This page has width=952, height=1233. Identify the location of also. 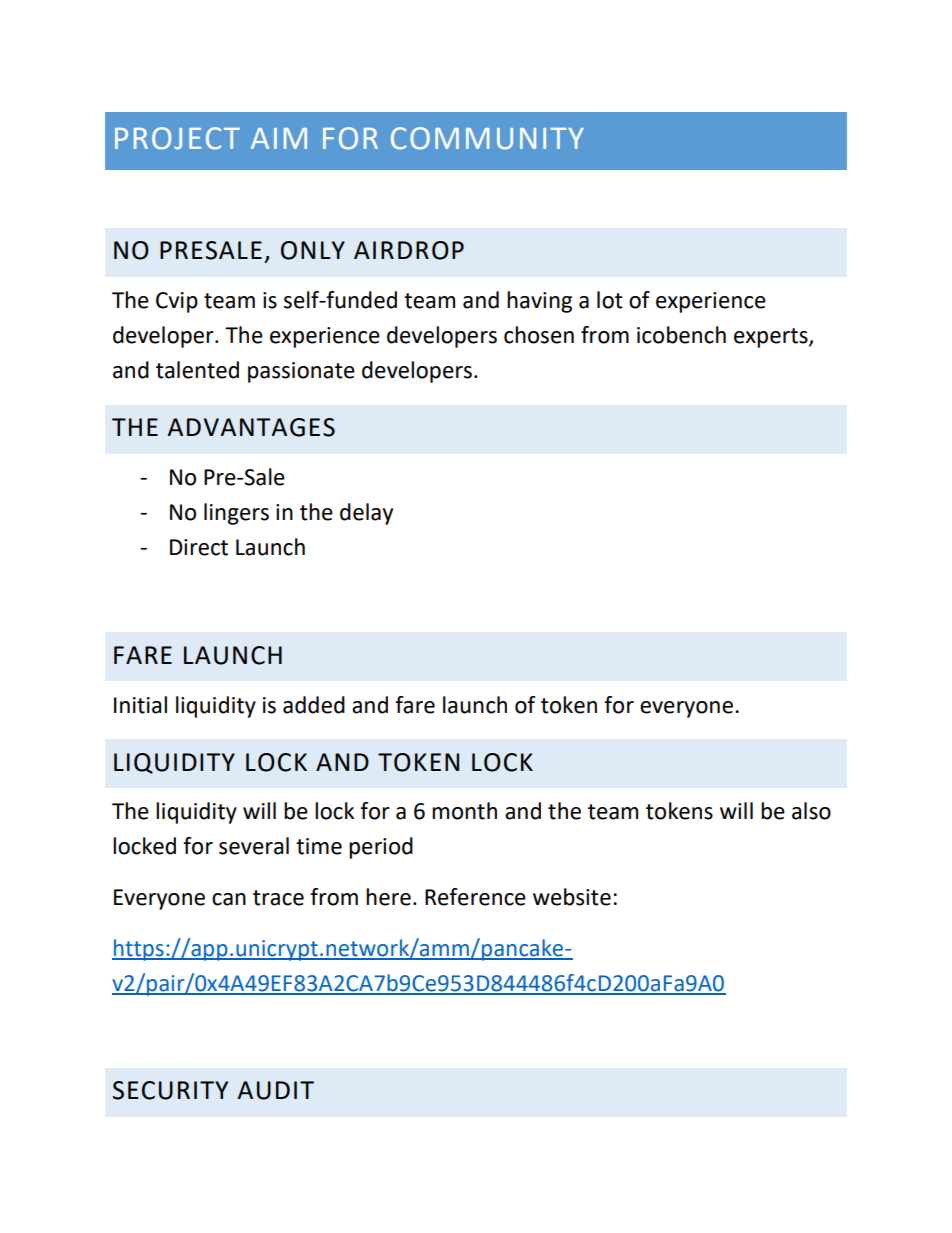
(811, 811).
